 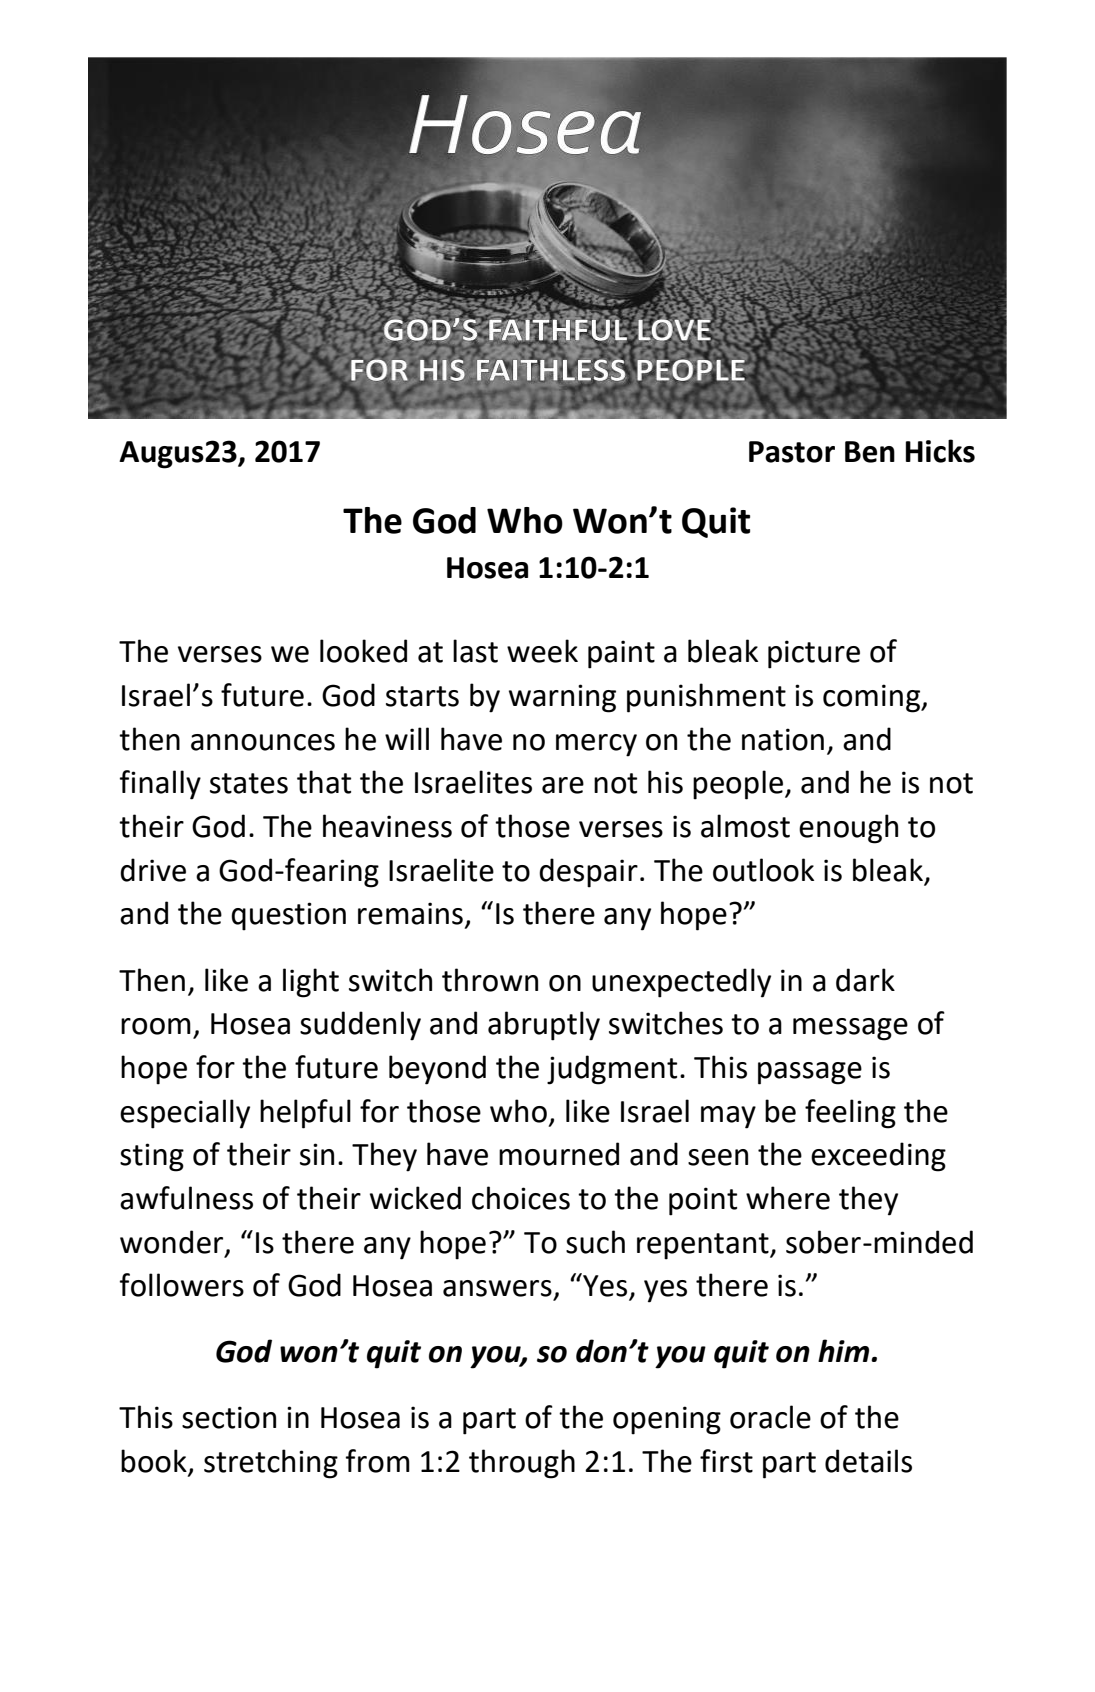 I want to click on Ben, so click(x=870, y=452).
